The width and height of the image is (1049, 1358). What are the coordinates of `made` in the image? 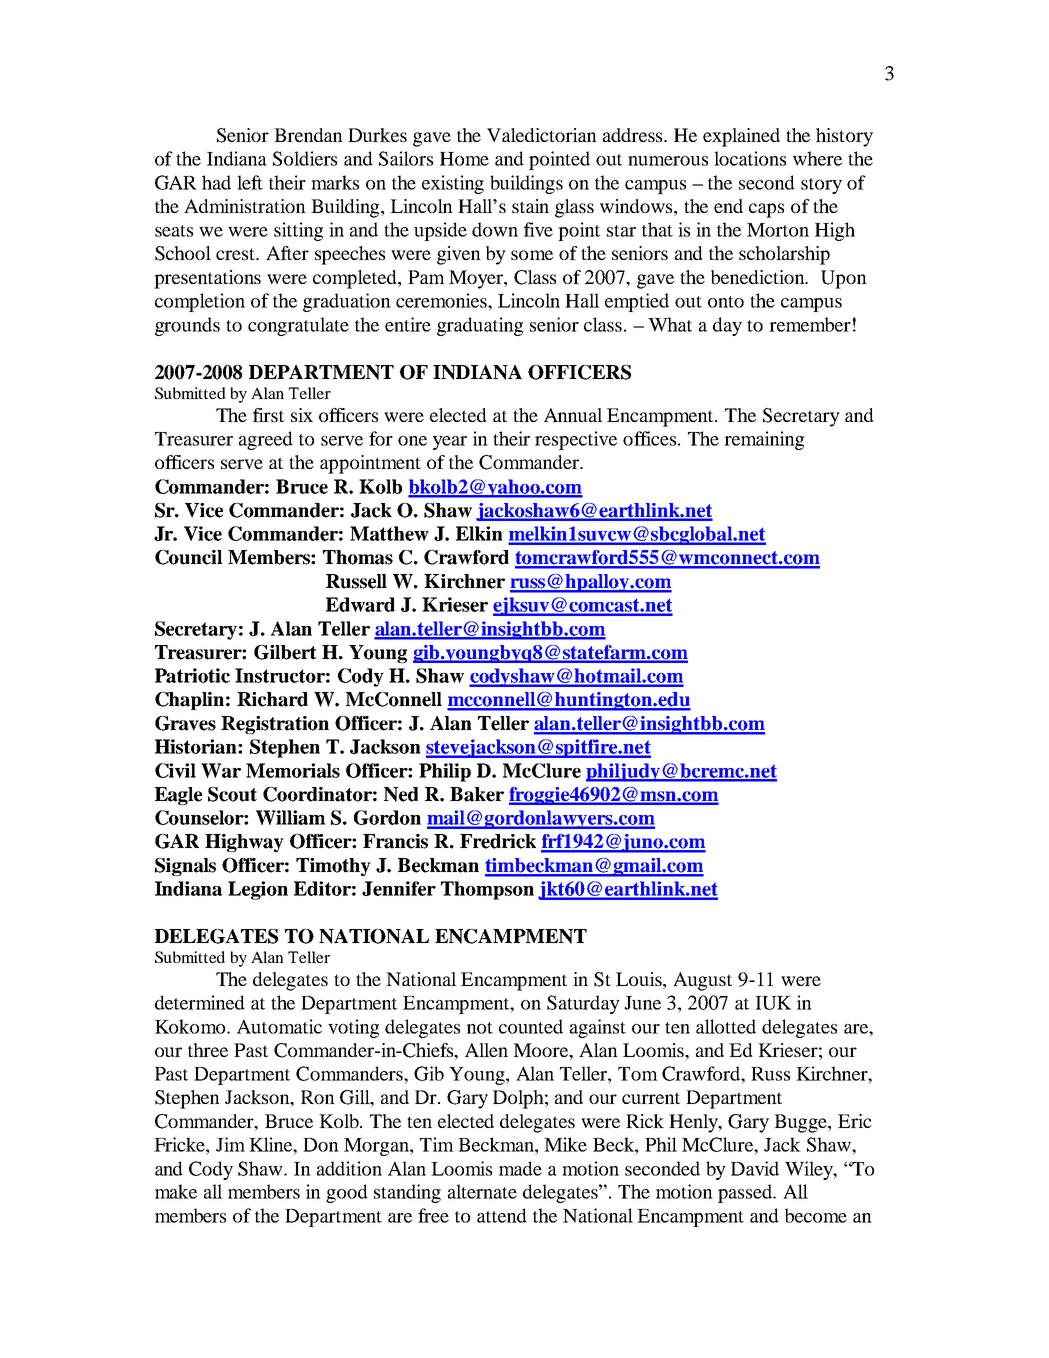 It's located at (520, 1168).
